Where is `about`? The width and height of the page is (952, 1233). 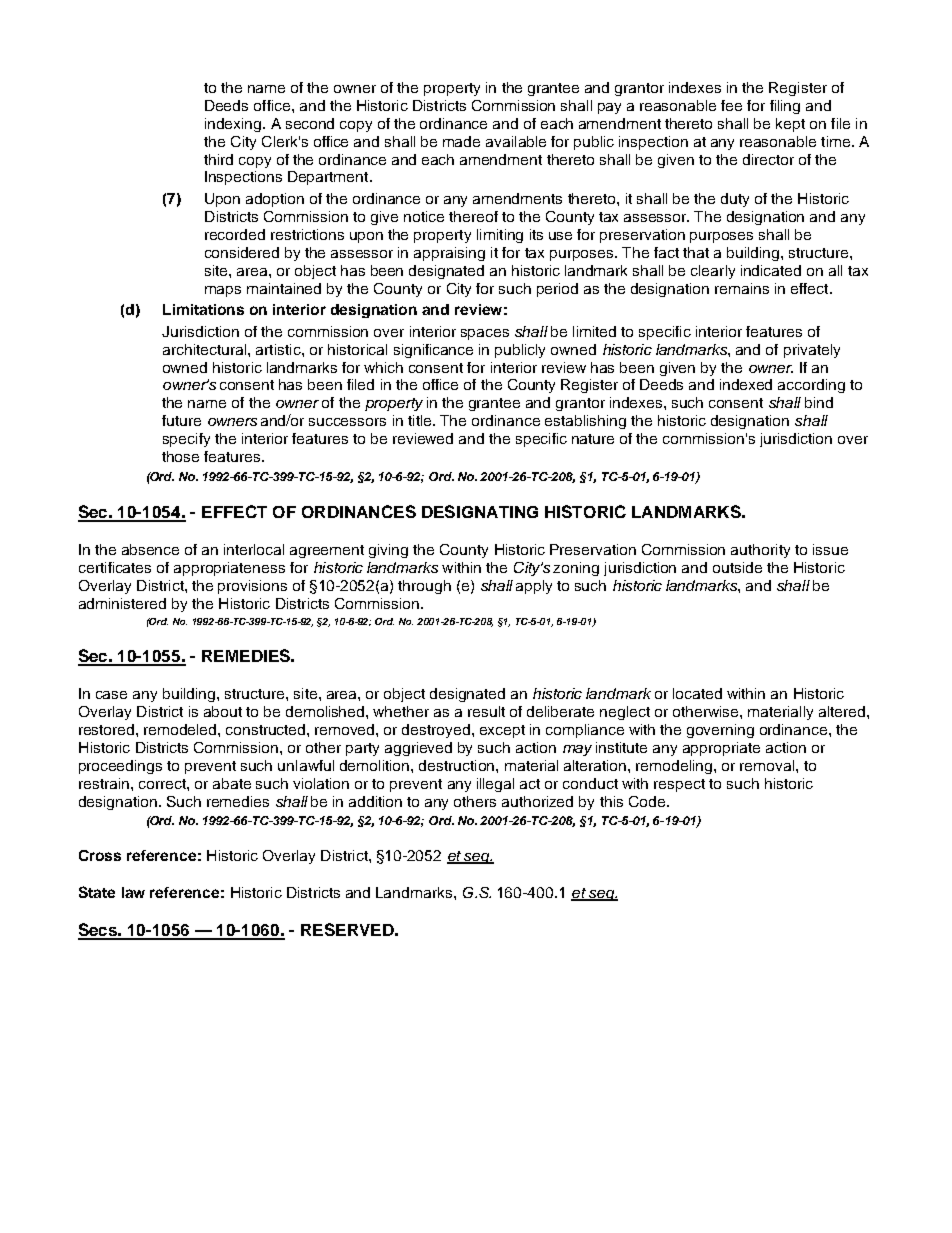 about is located at coordinates (223, 711).
